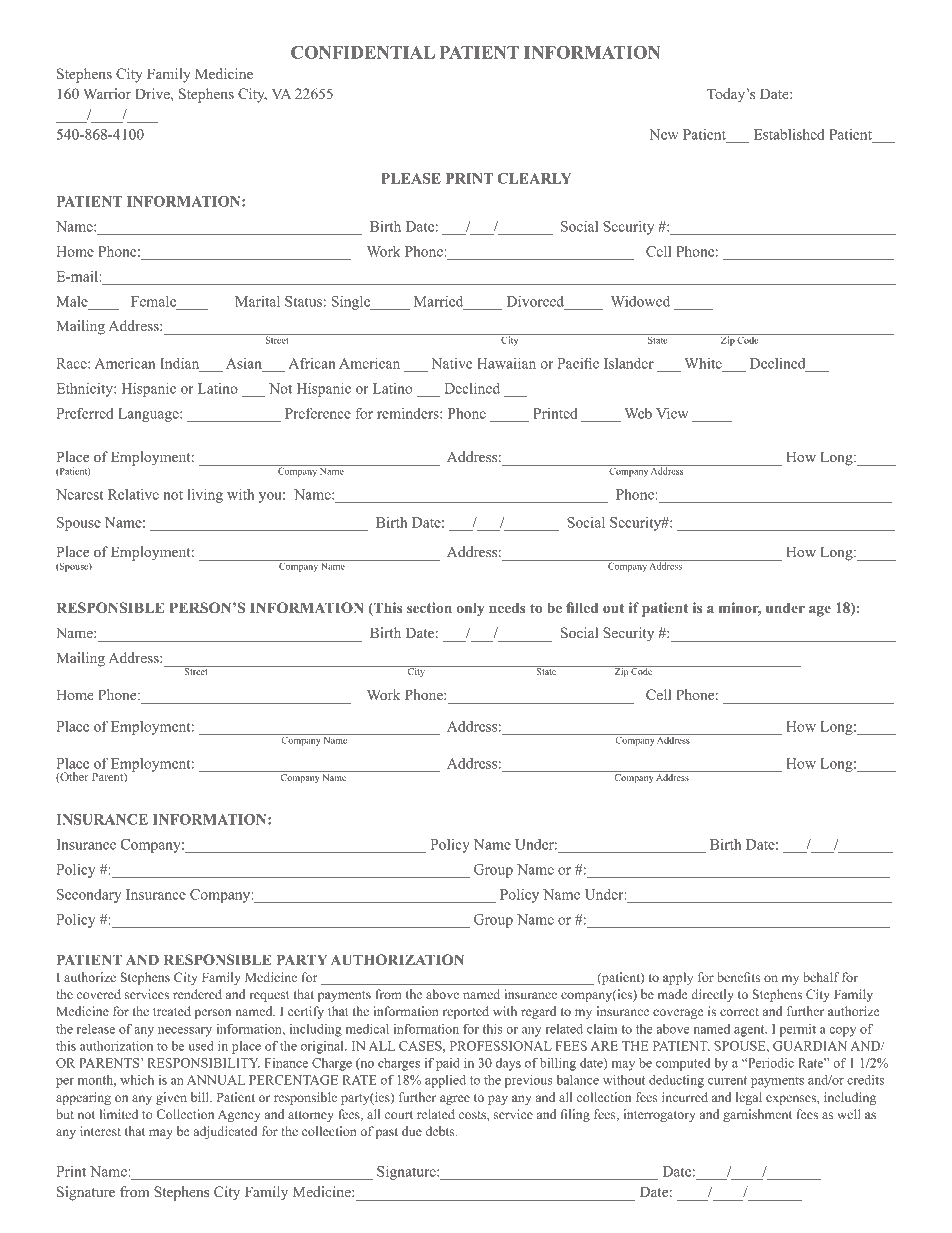  What do you see at coordinates (107, 93) in the screenshot?
I see `Warrior` at bounding box center [107, 93].
